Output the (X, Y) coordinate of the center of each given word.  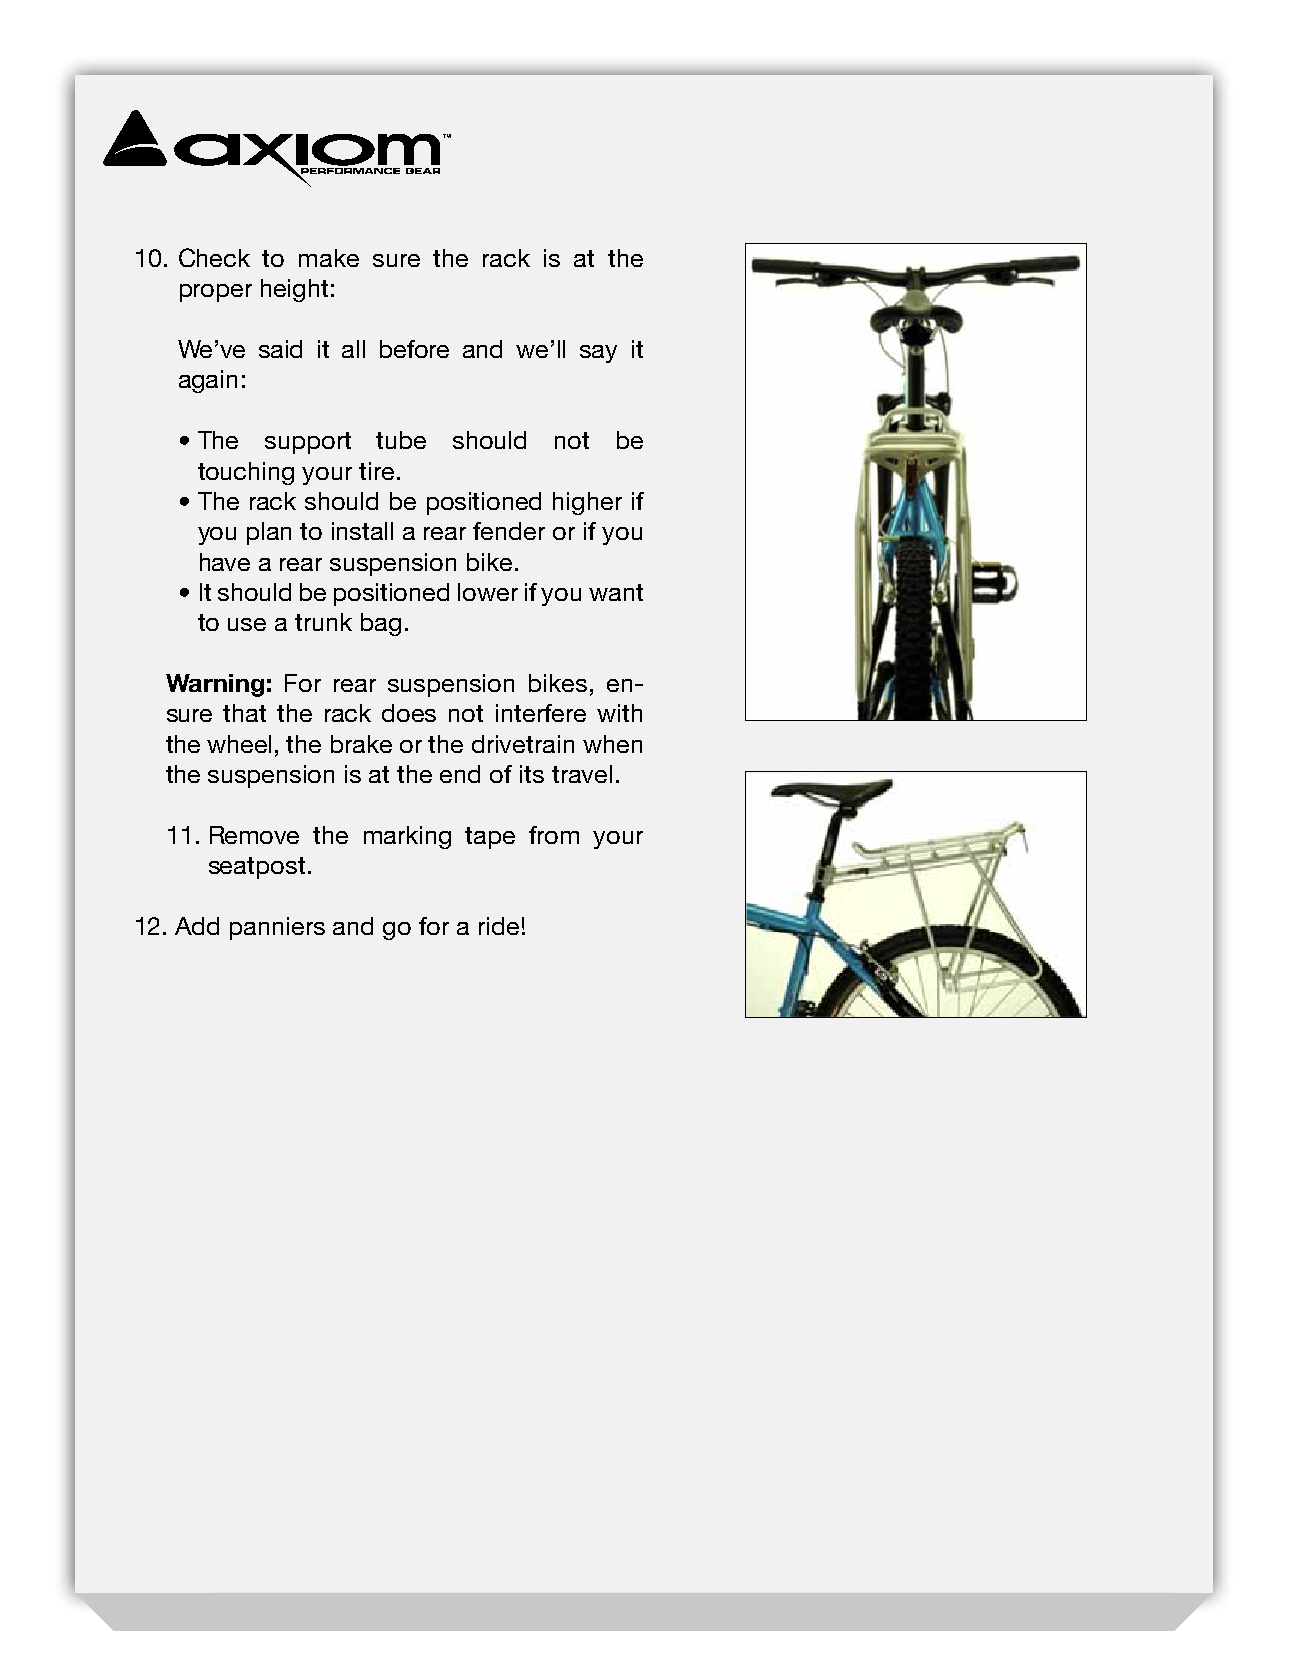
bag (381, 624)
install (362, 531)
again (208, 381)
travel (582, 774)
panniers (277, 928)
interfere (541, 713)
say (598, 354)
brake (361, 744)
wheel (239, 744)
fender (509, 531)
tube (401, 440)
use (247, 624)
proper (216, 293)
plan (269, 533)
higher (587, 503)
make (329, 258)
